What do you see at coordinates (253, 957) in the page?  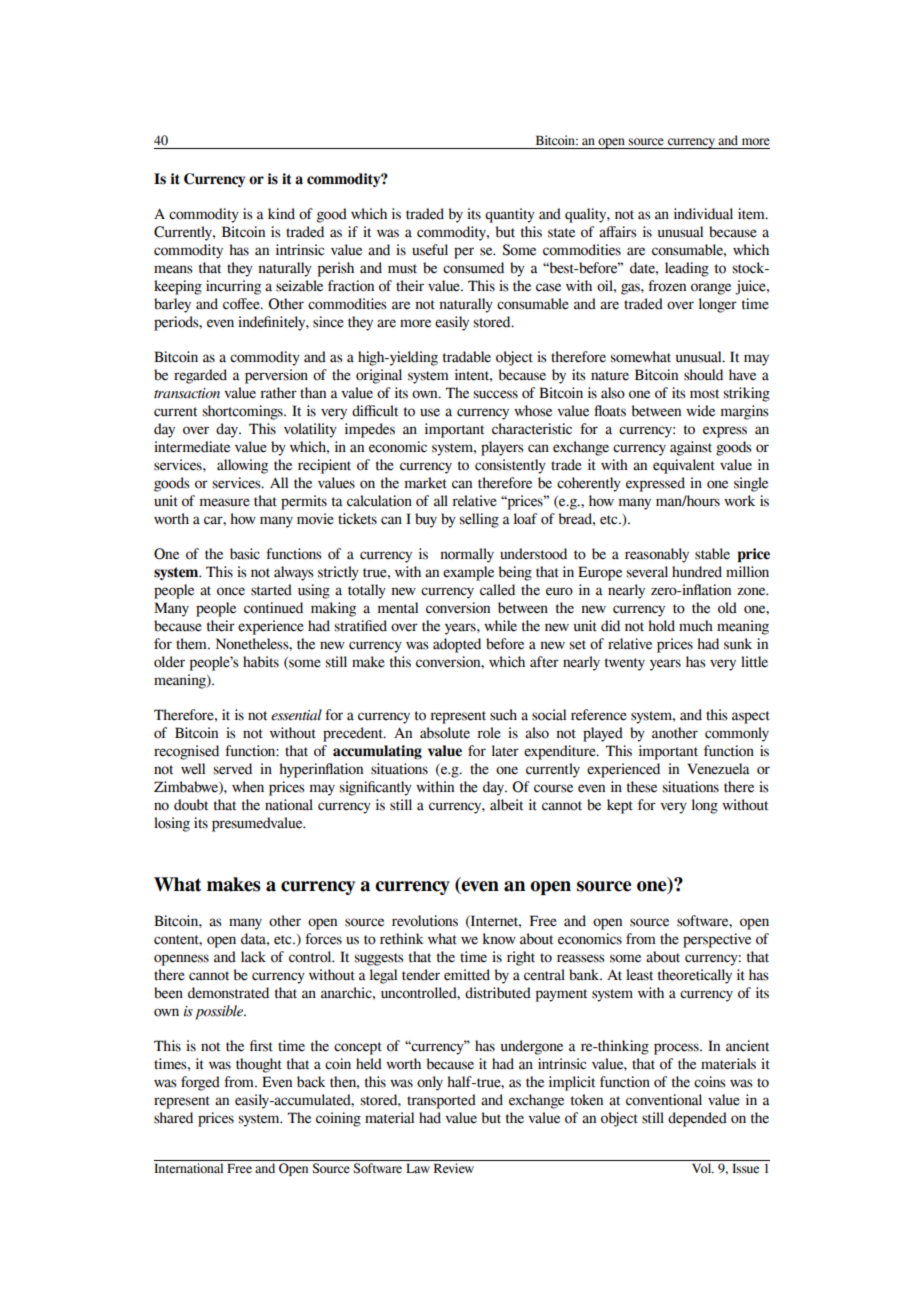 I see `lack` at bounding box center [253, 957].
